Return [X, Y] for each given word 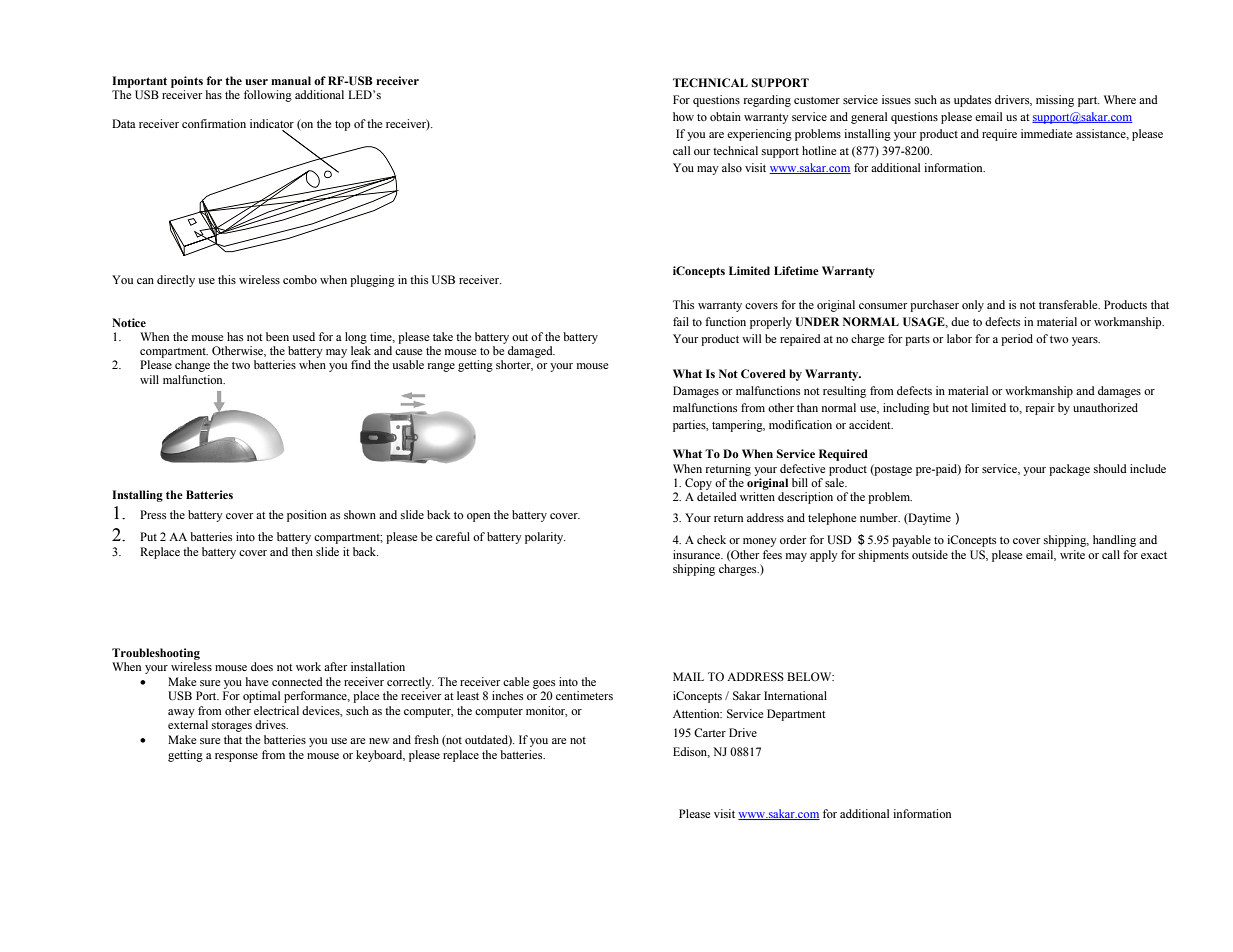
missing [1055, 101]
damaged [531, 352]
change [192, 366]
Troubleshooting [156, 654]
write [1072, 554]
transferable [1069, 304]
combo [300, 279]
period [1017, 340]
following [268, 96]
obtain [725, 116]
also [732, 167]
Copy [698, 484]
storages [232, 727]
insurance [698, 554]
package [1069, 470]
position [307, 516]
